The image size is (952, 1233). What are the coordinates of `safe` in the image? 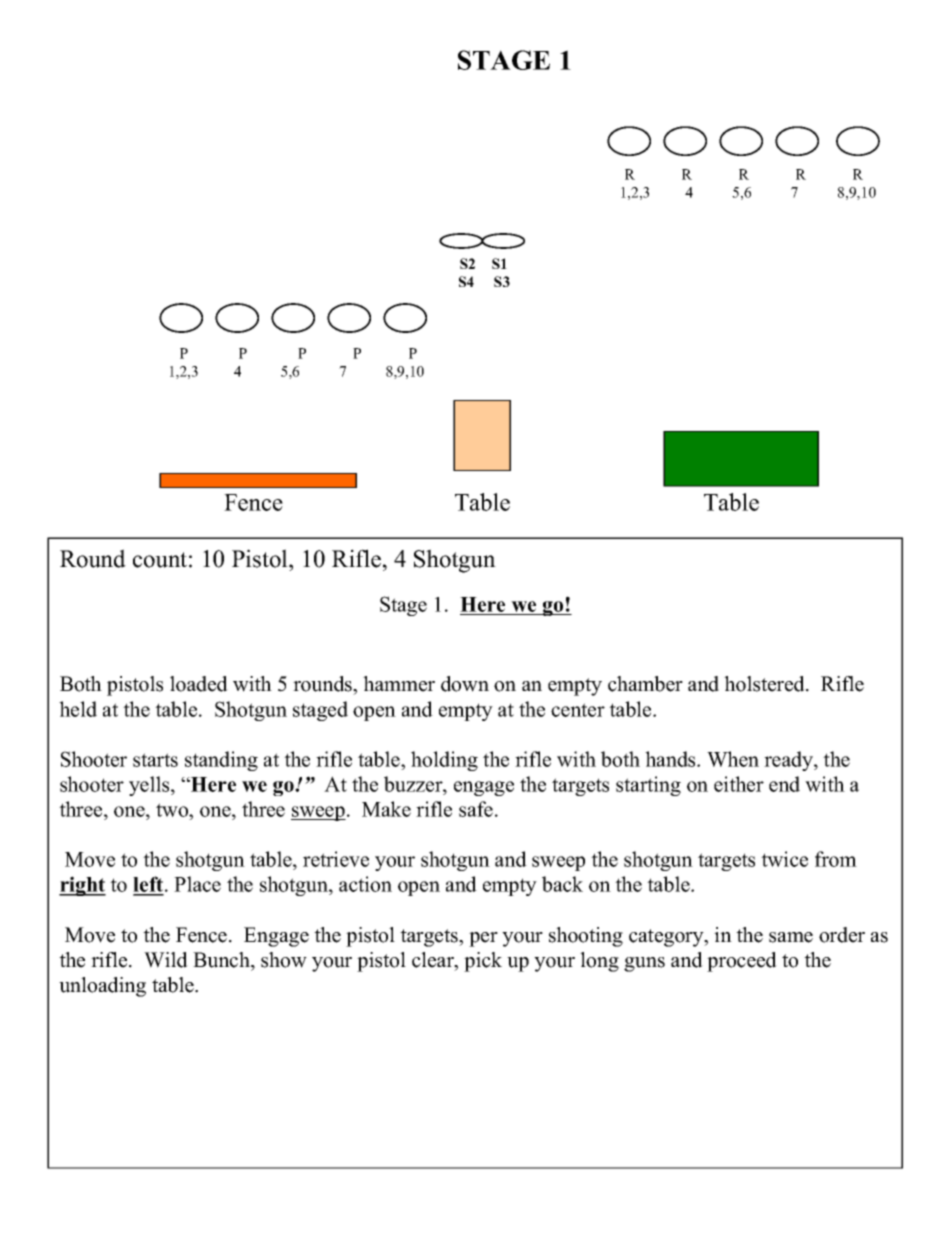 It's located at (476, 809).
